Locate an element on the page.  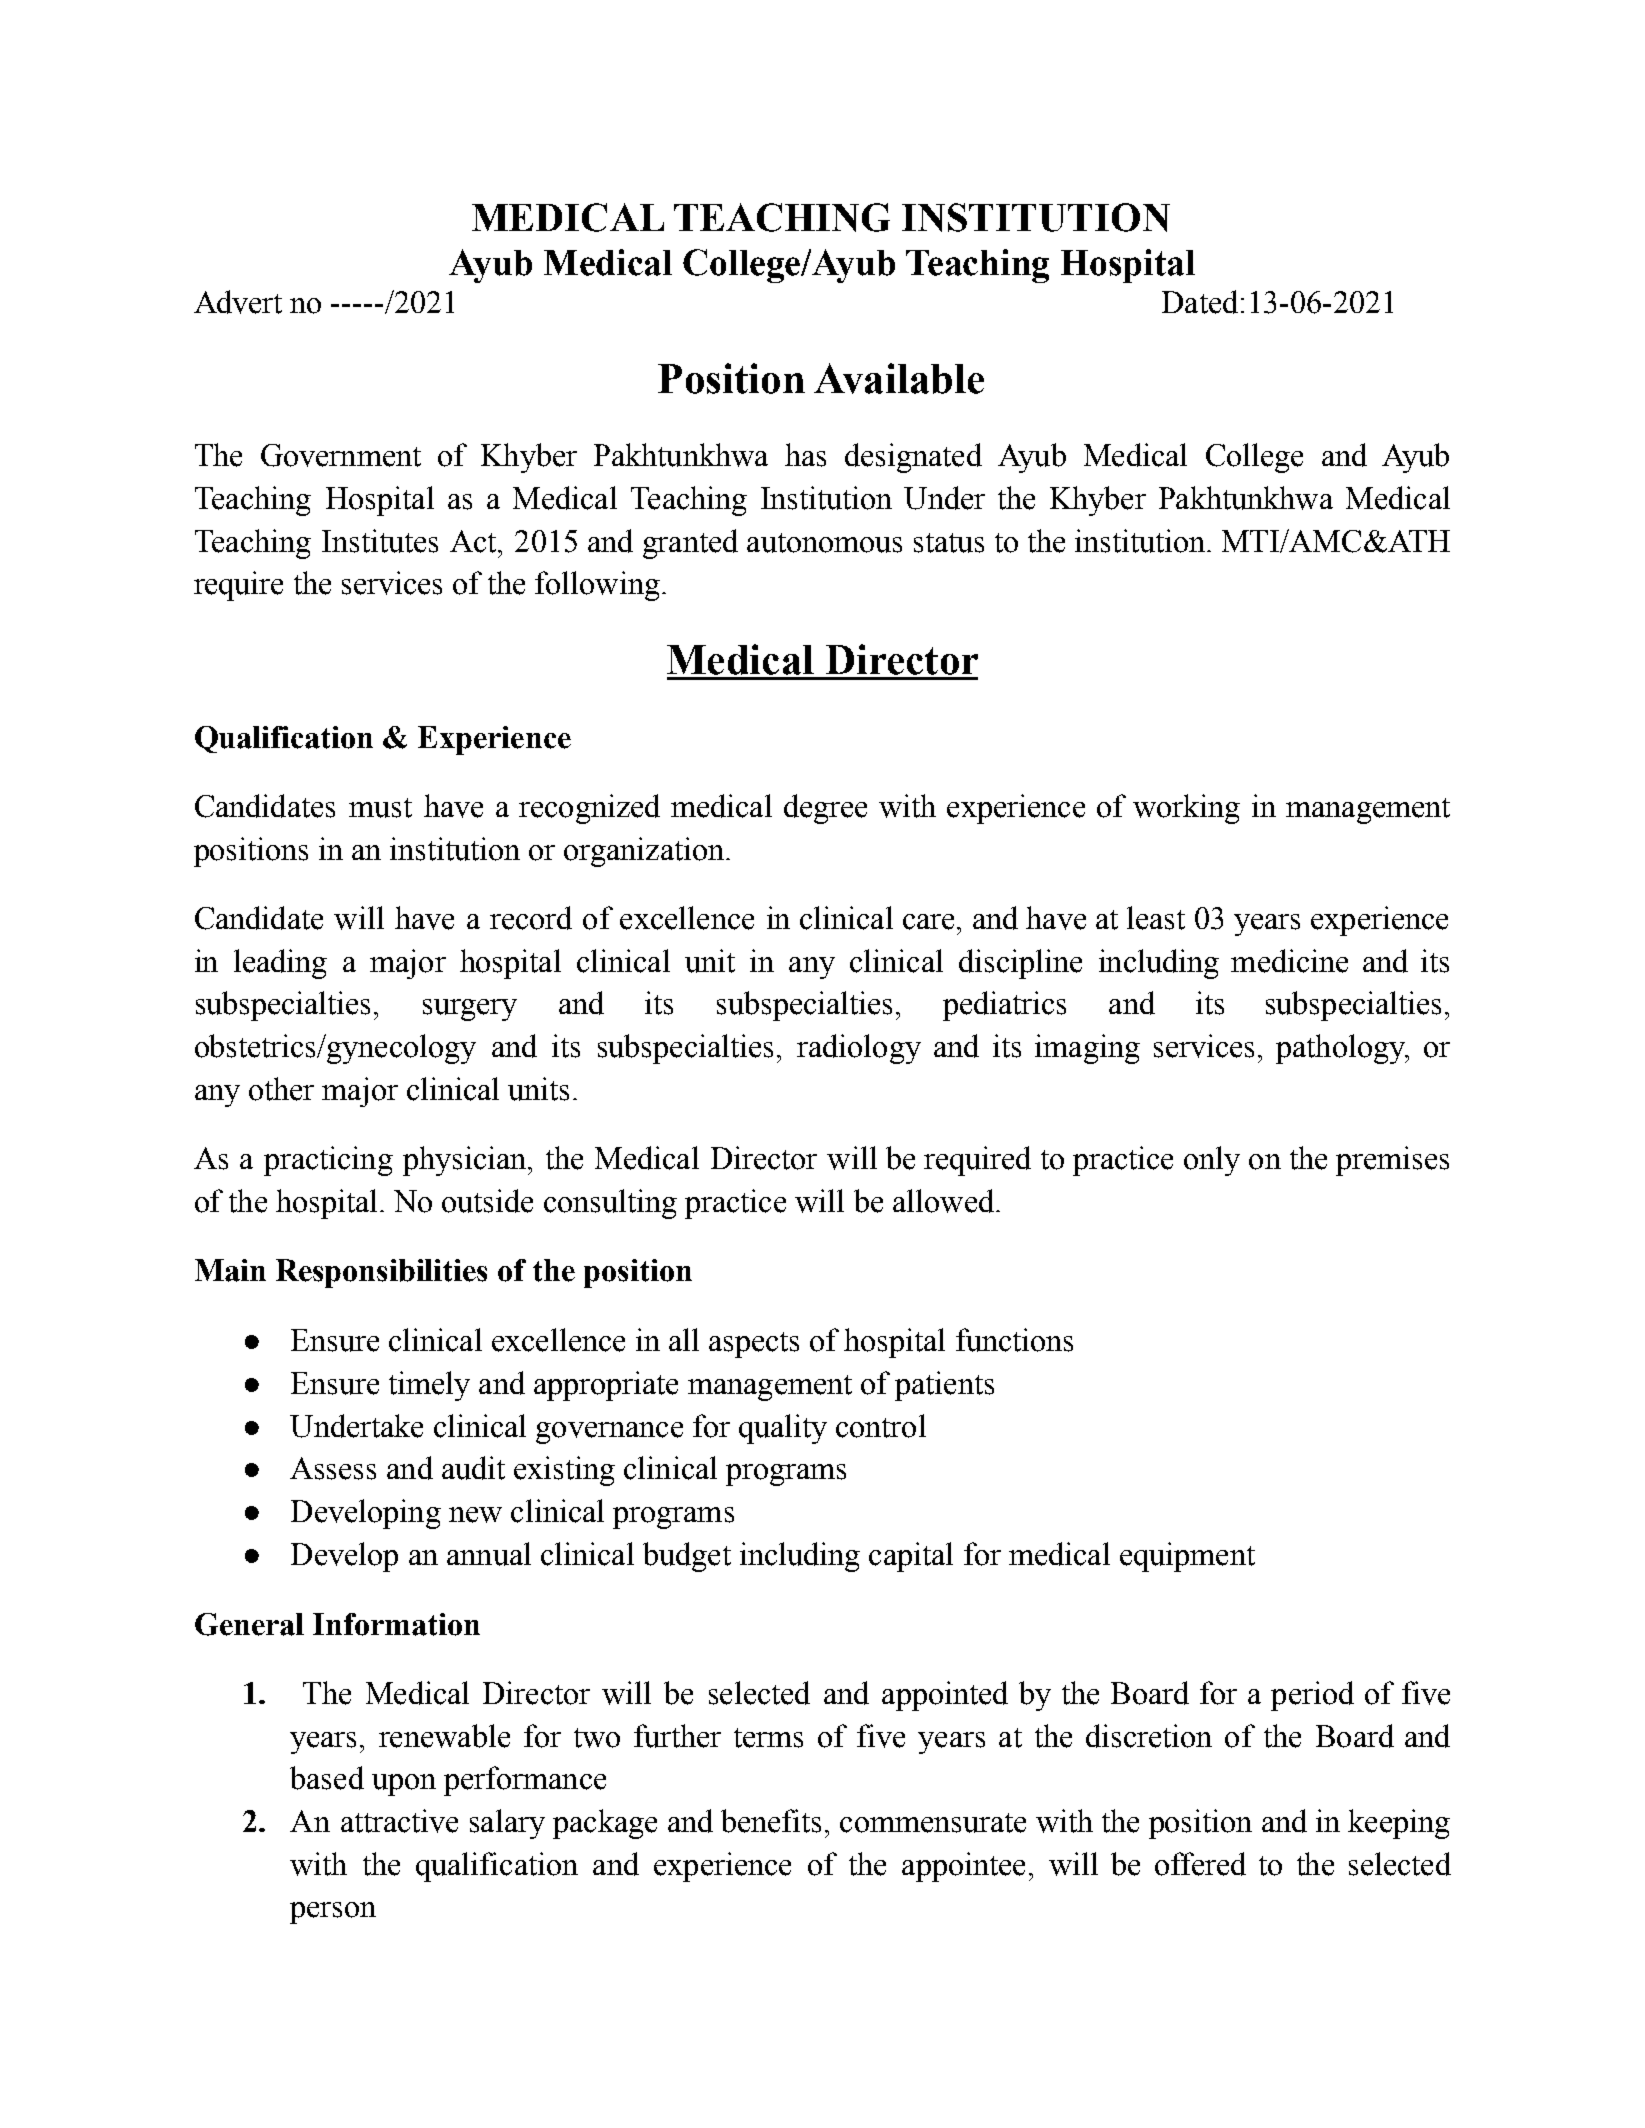
only is located at coordinates (1212, 1161).
